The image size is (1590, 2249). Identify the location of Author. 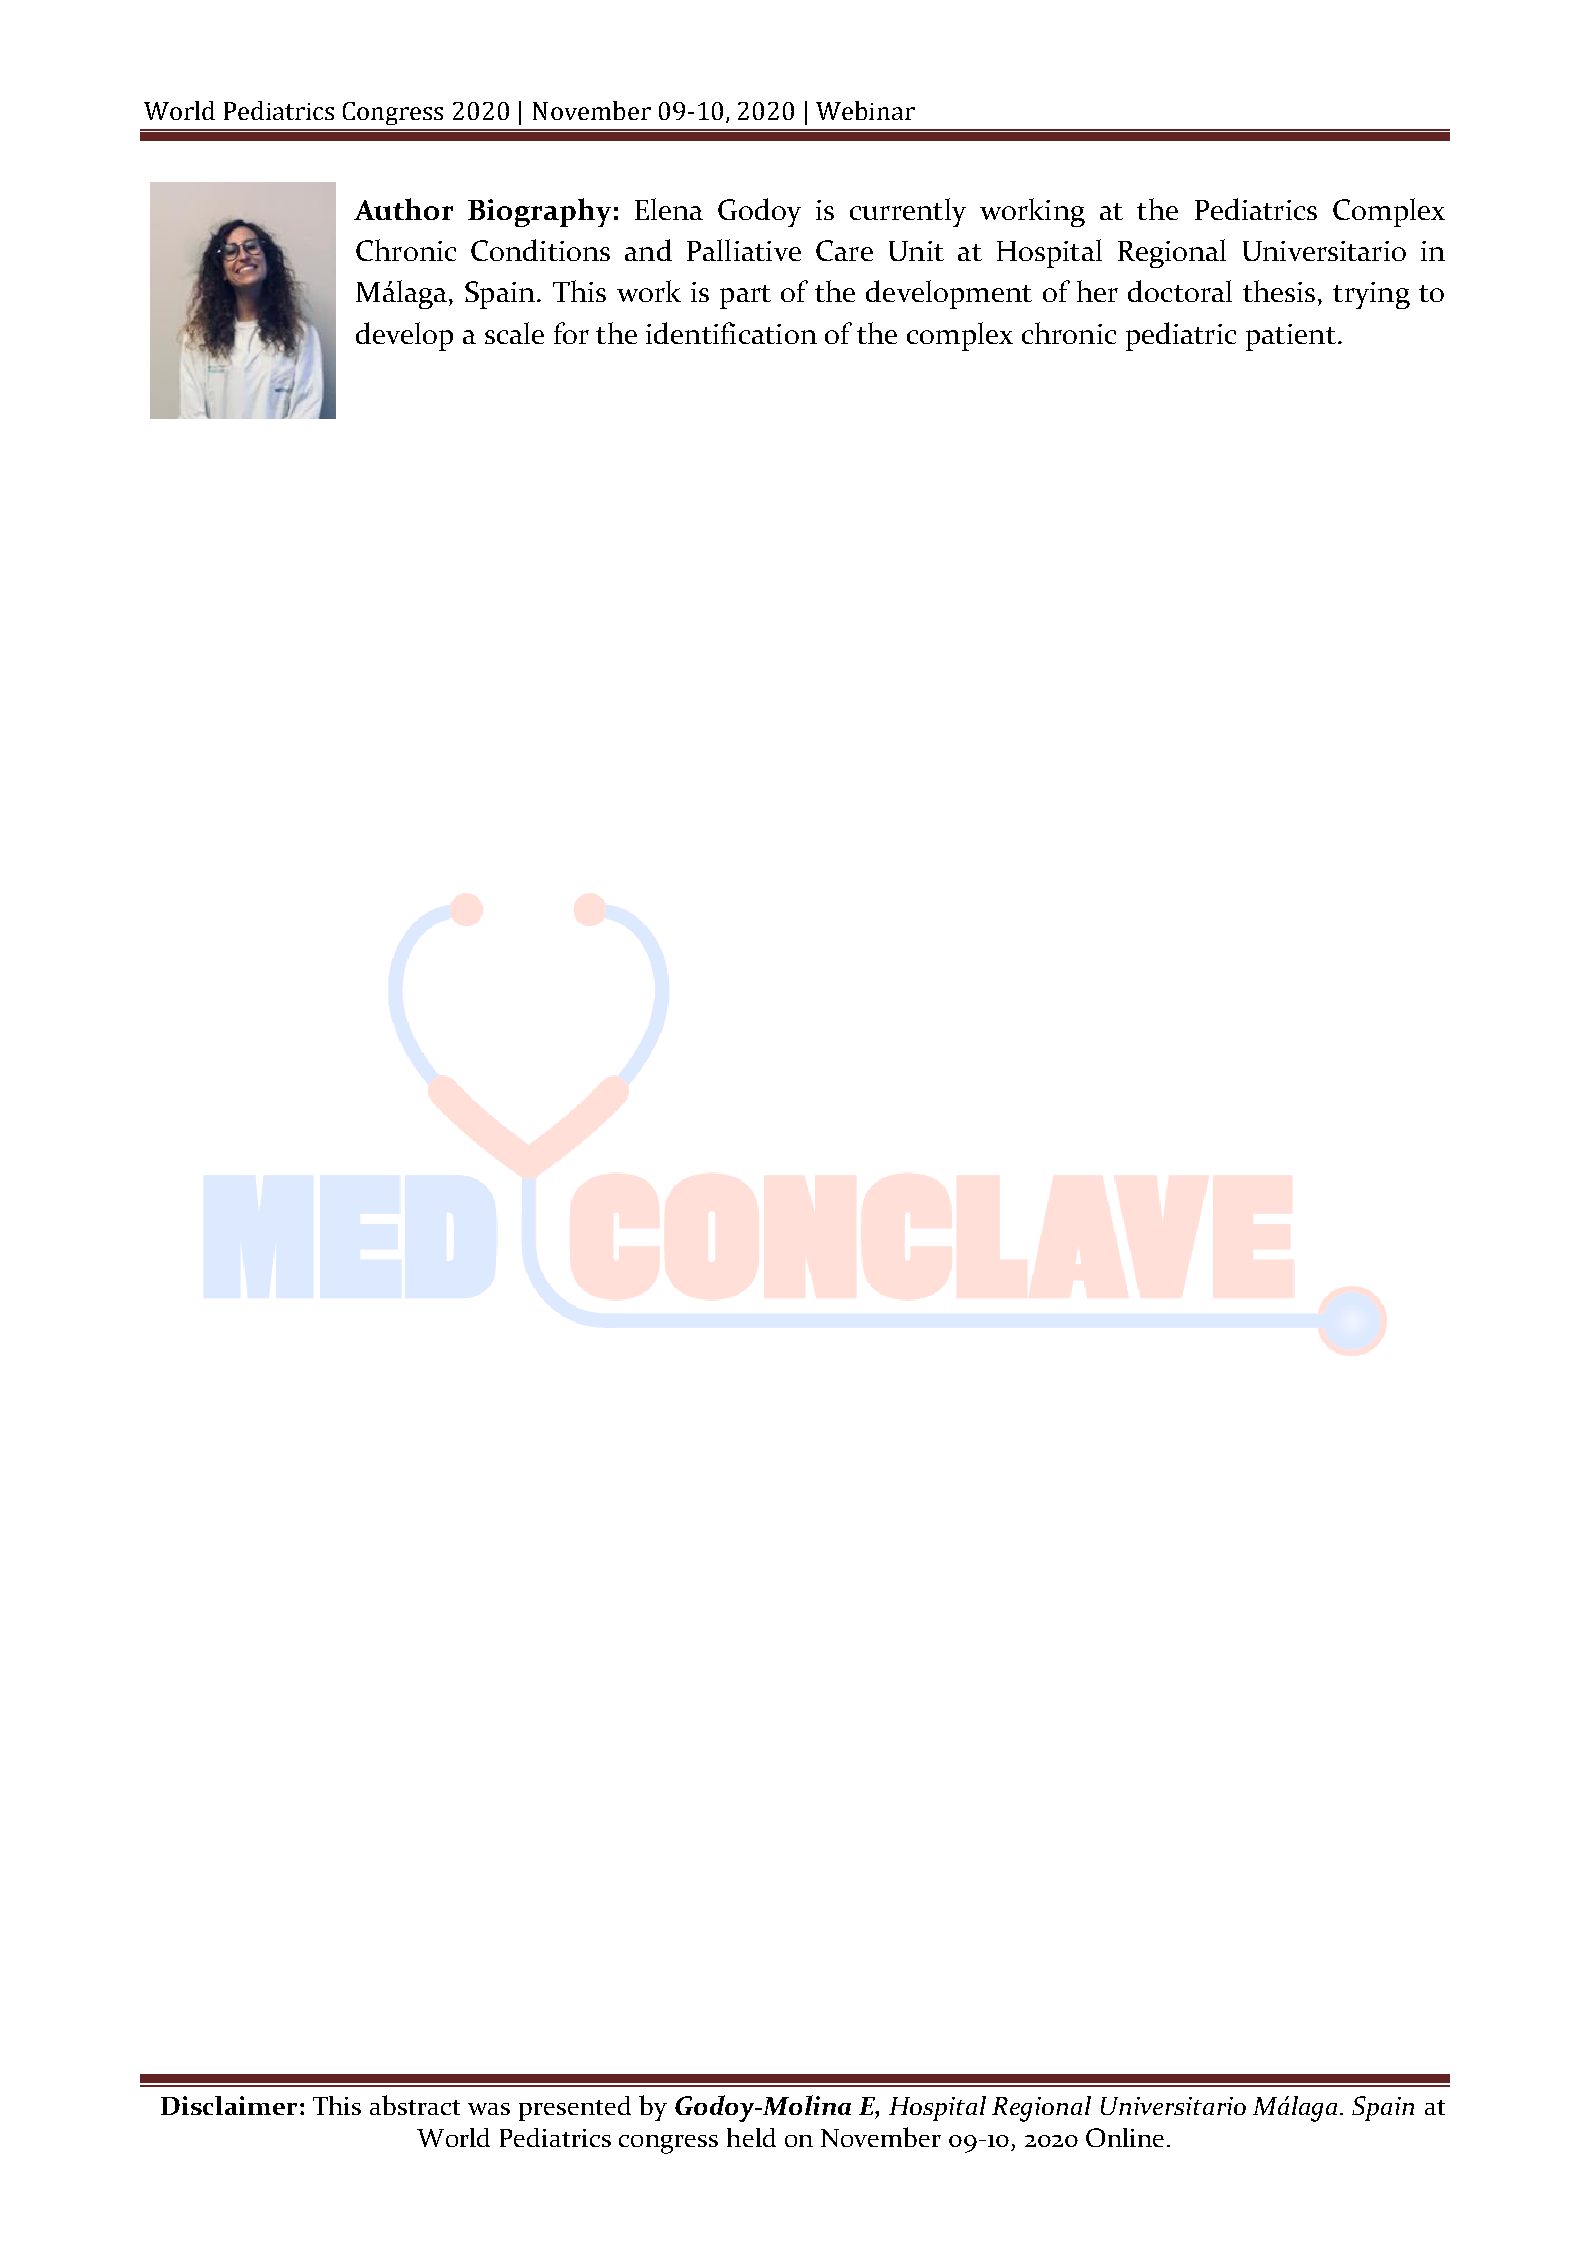
(403, 209).
